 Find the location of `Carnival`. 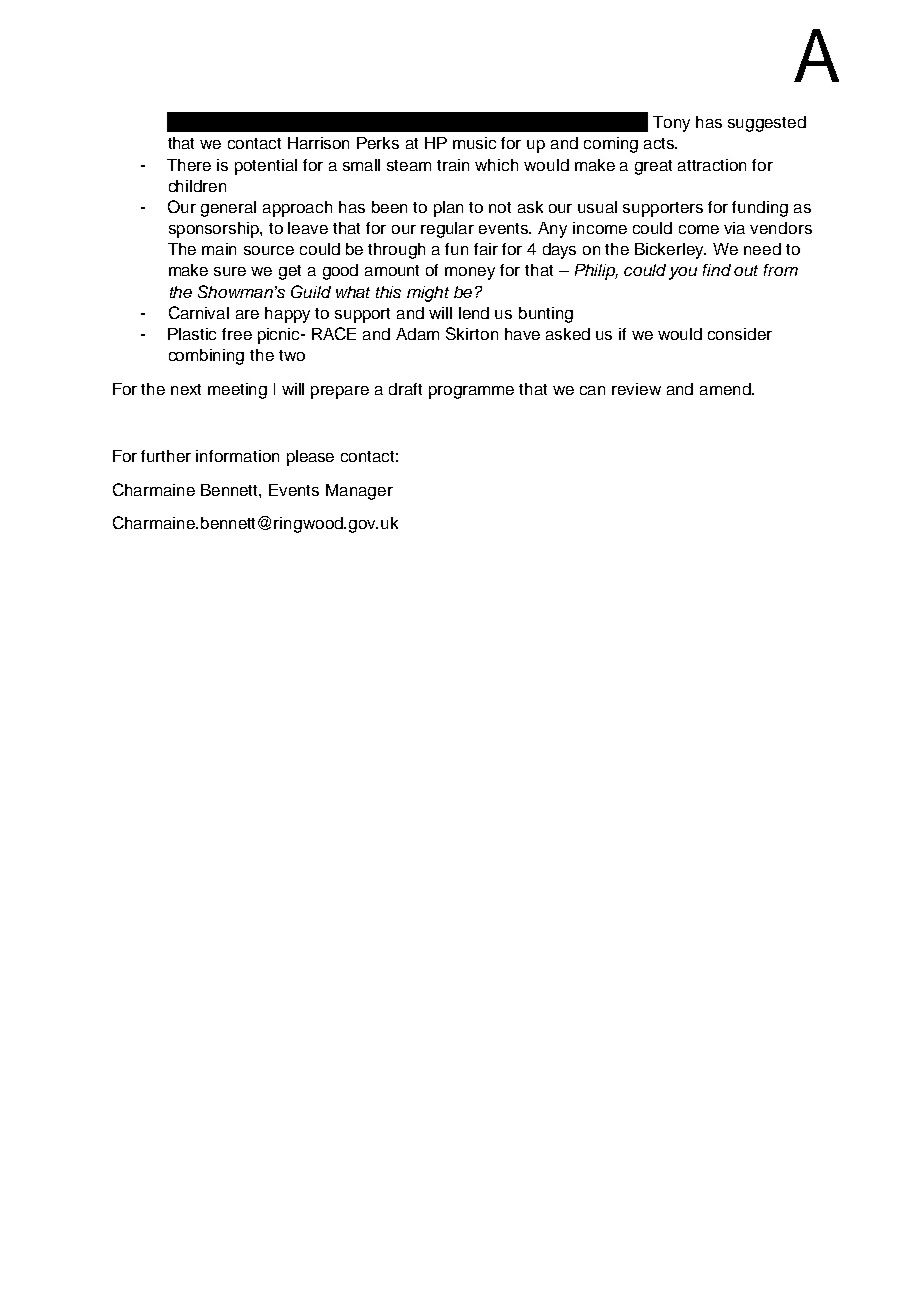

Carnival is located at coordinates (199, 312).
